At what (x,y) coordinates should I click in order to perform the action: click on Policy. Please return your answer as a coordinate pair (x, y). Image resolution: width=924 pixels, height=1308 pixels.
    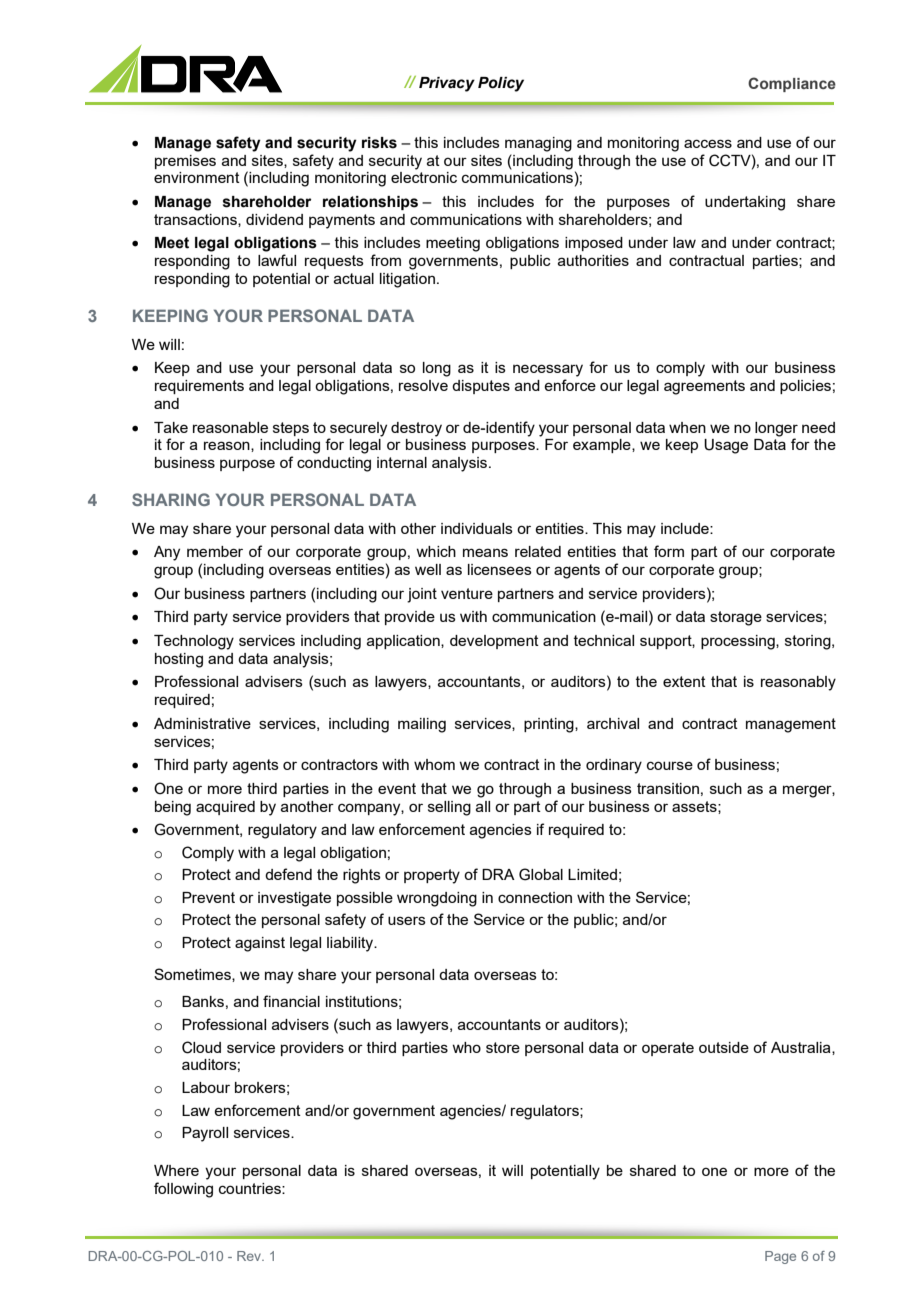
    Looking at the image, I should click on (501, 84).
